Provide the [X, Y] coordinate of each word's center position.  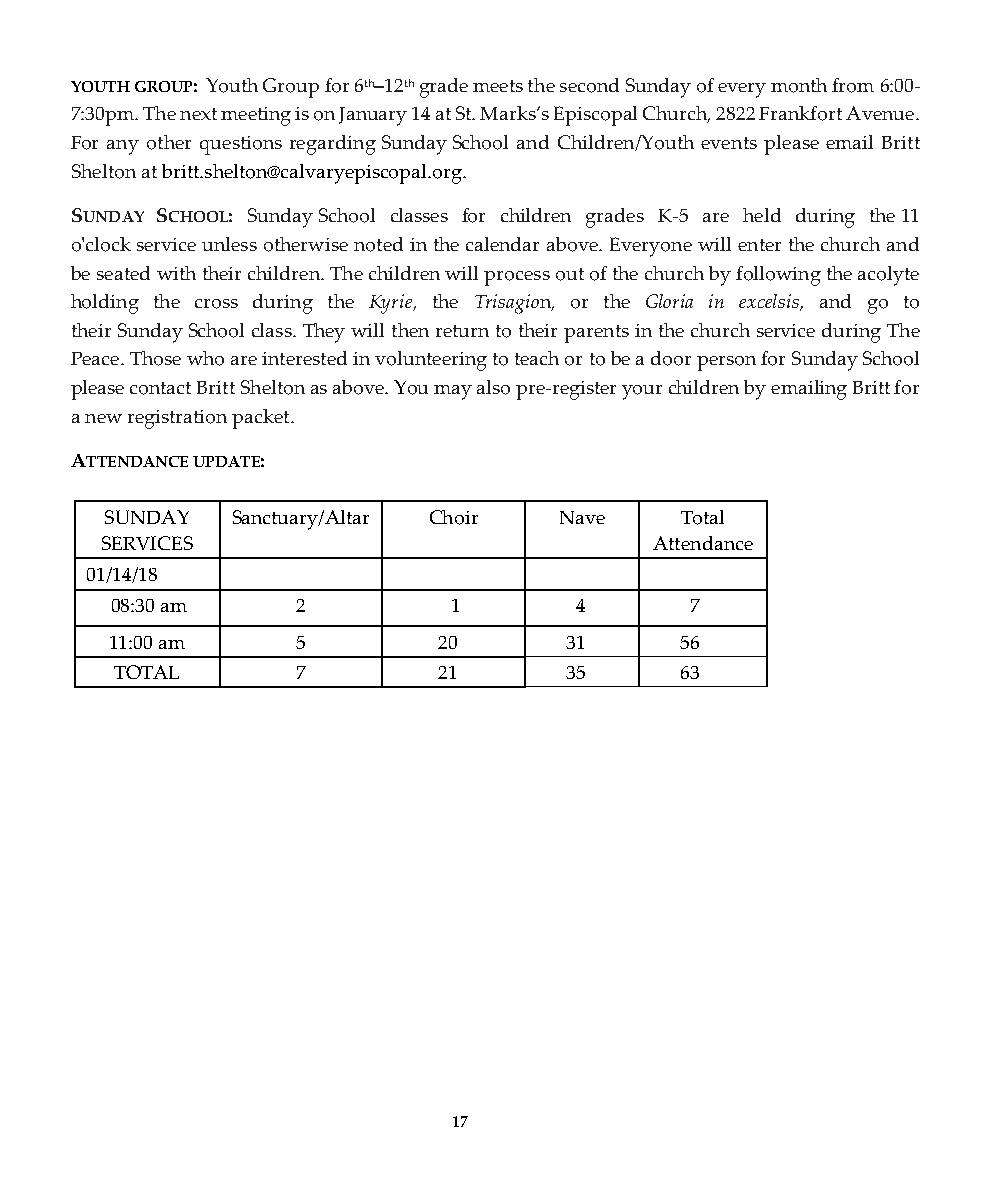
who [205, 358]
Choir [454, 517]
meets [498, 86]
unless [229, 244]
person [726, 363]
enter [759, 245]
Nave [582, 517]
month [799, 85]
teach [537, 358]
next [198, 114]
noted [378, 244]
